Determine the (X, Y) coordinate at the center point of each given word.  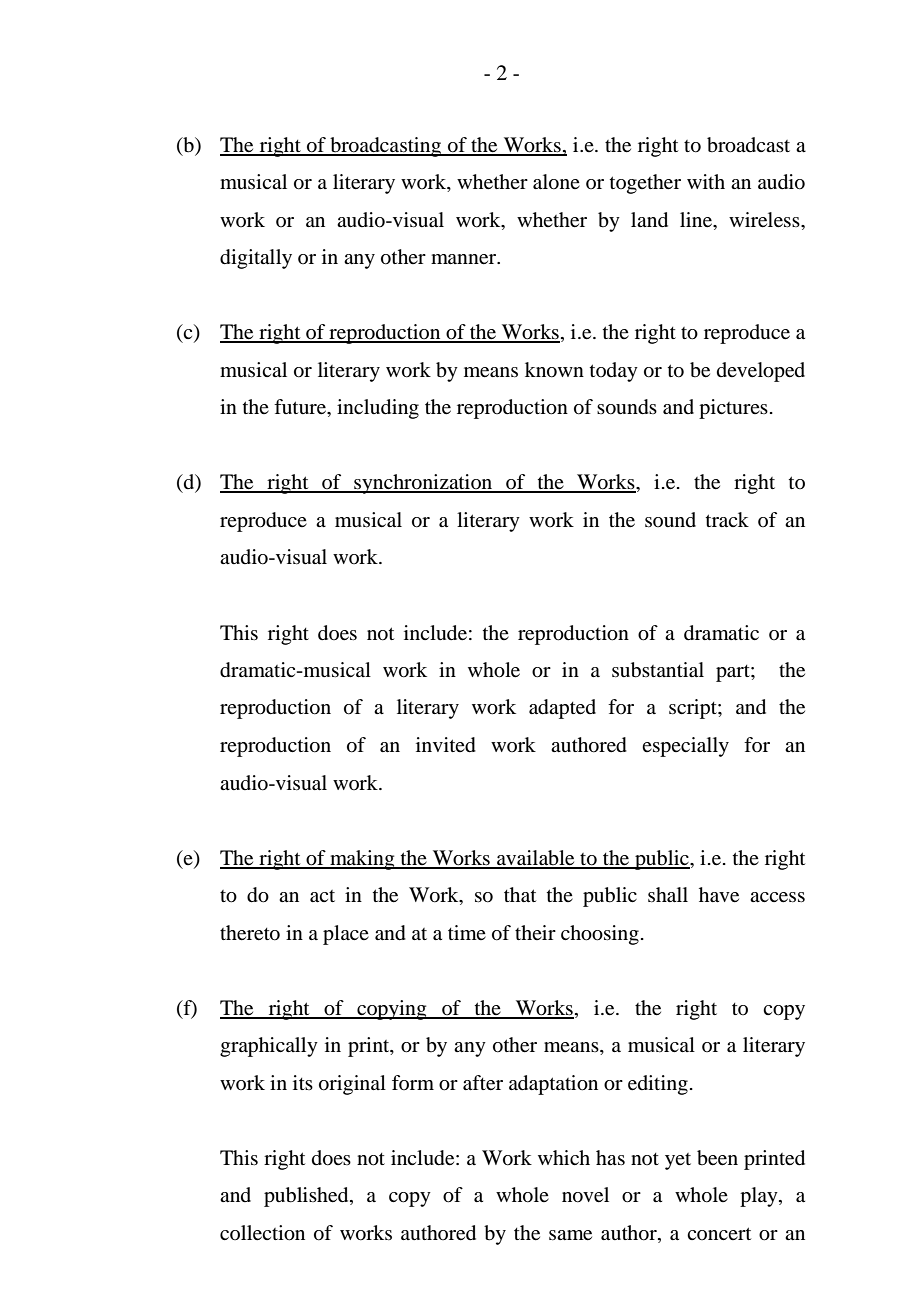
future (301, 408)
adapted (562, 709)
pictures (733, 409)
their (535, 932)
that (520, 895)
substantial (658, 670)
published (307, 1197)
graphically (269, 1047)
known (554, 370)
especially (685, 747)
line (697, 220)
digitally (256, 259)
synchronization (423, 484)
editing (658, 1085)
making (362, 860)
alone (556, 182)
